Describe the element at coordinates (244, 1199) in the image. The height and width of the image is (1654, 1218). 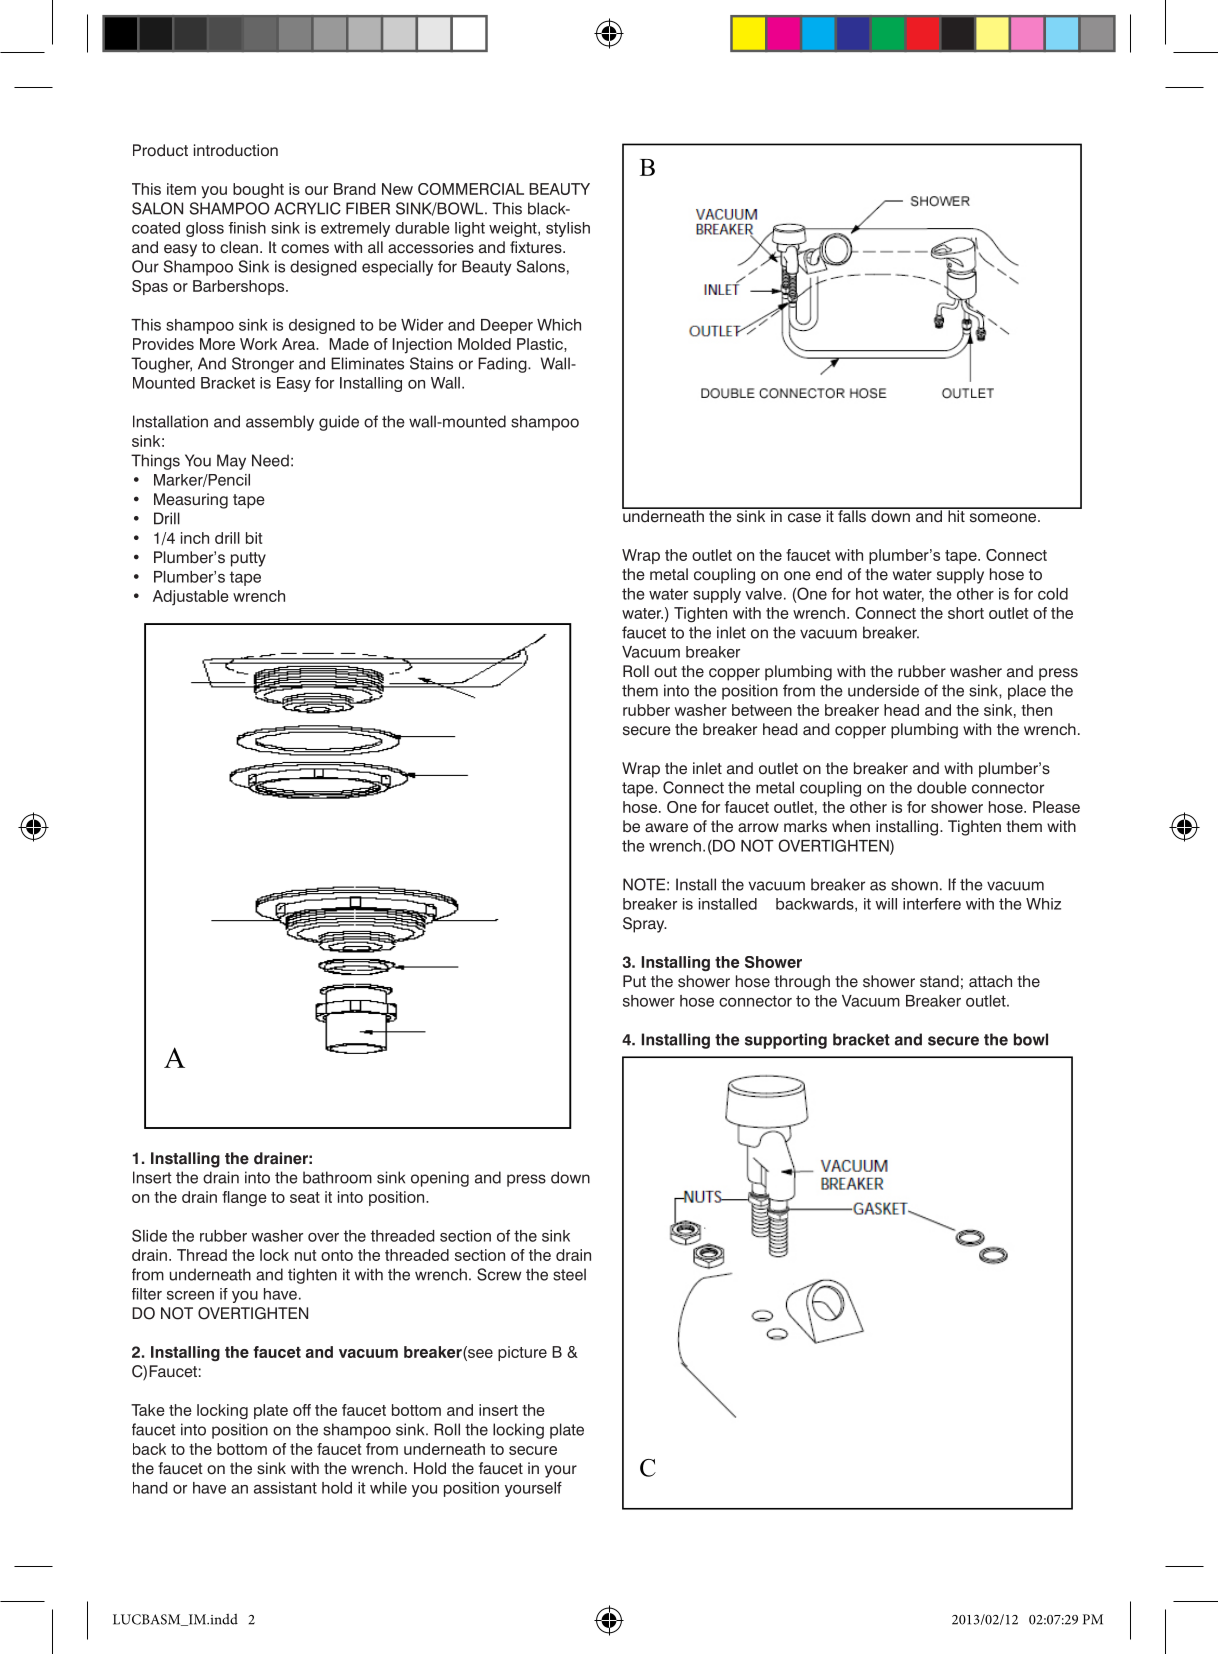
I see `flange` at that location.
